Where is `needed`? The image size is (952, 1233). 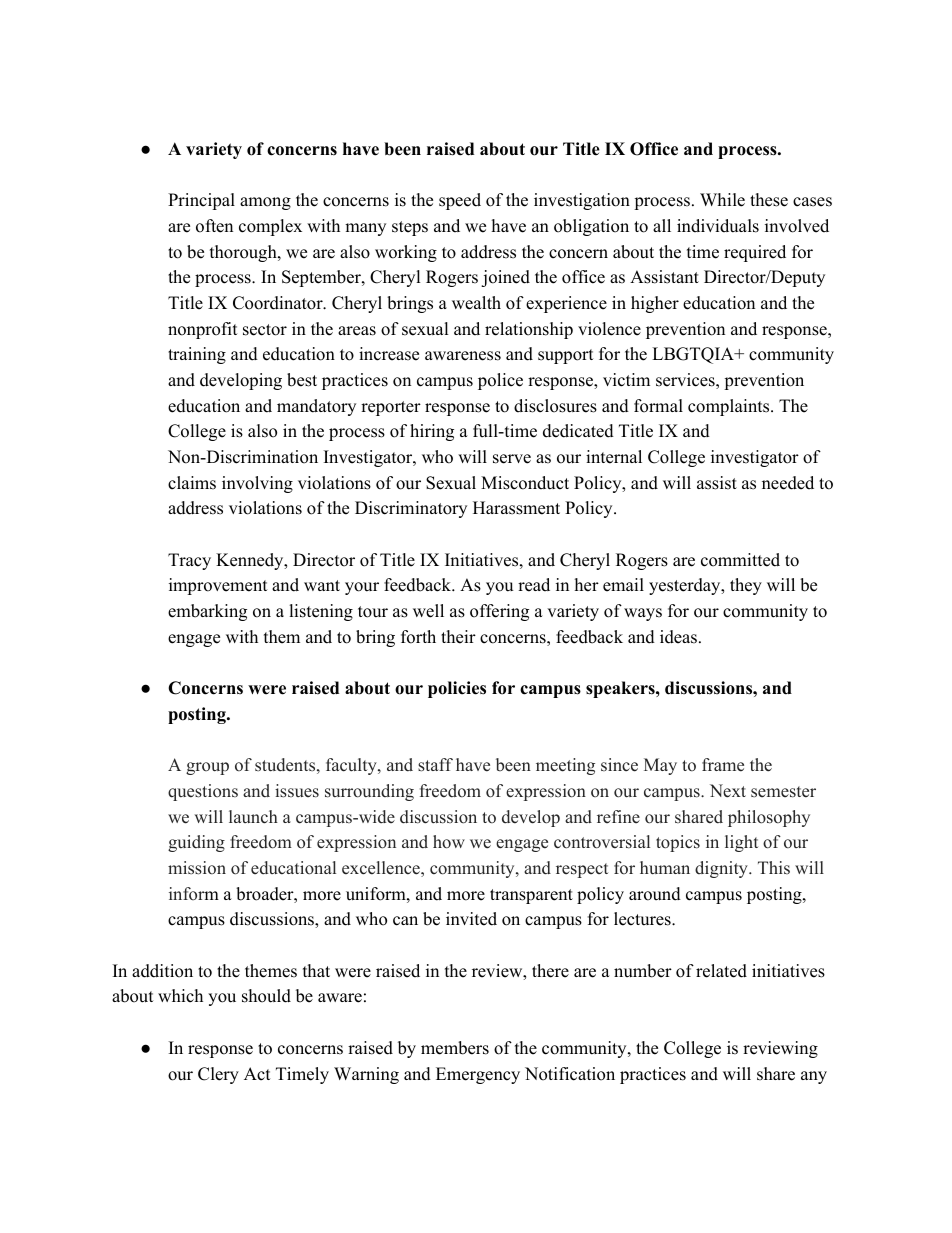 needed is located at coordinates (788, 483).
